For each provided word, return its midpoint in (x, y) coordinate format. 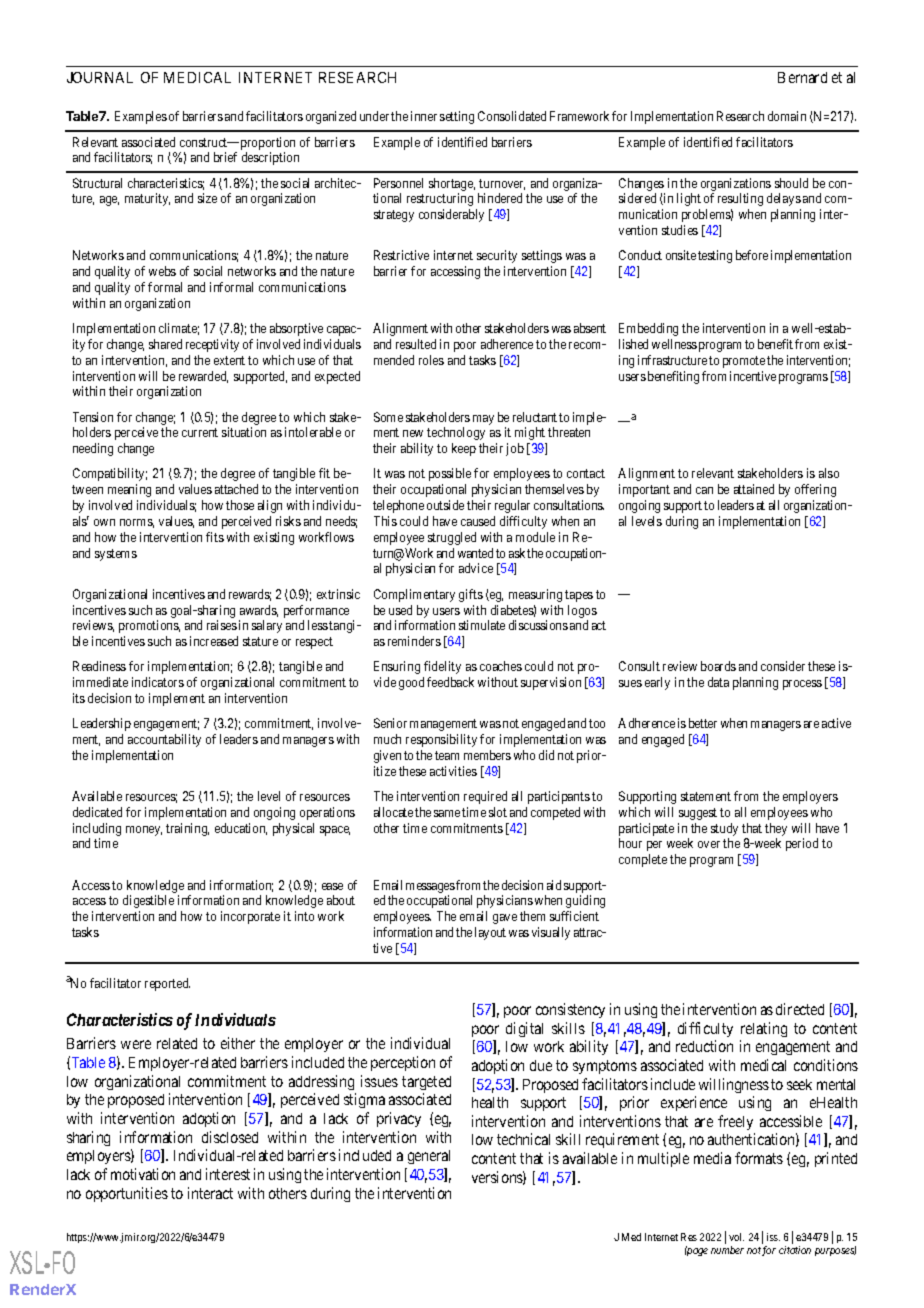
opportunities (127, 1194)
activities (453, 771)
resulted (416, 344)
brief (225, 157)
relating (764, 1029)
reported (167, 984)
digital (524, 1029)
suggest (698, 814)
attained (754, 489)
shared (165, 344)
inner (424, 116)
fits (215, 537)
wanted (475, 553)
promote (744, 362)
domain (787, 116)
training (187, 829)
